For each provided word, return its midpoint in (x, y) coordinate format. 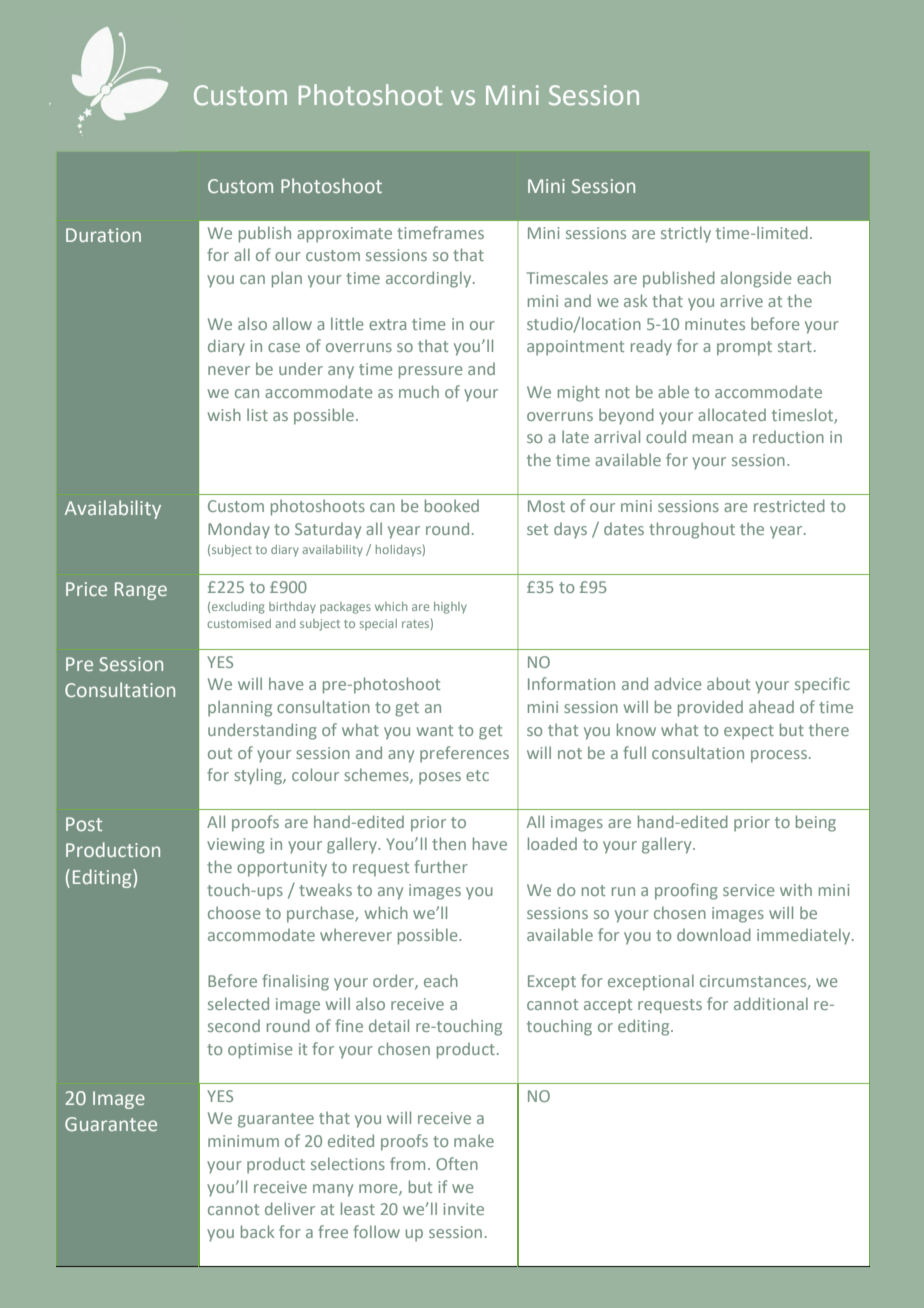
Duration (103, 235)
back (257, 1231)
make (474, 1140)
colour (315, 774)
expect (749, 732)
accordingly (430, 279)
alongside (756, 279)
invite (464, 1209)
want (435, 730)
